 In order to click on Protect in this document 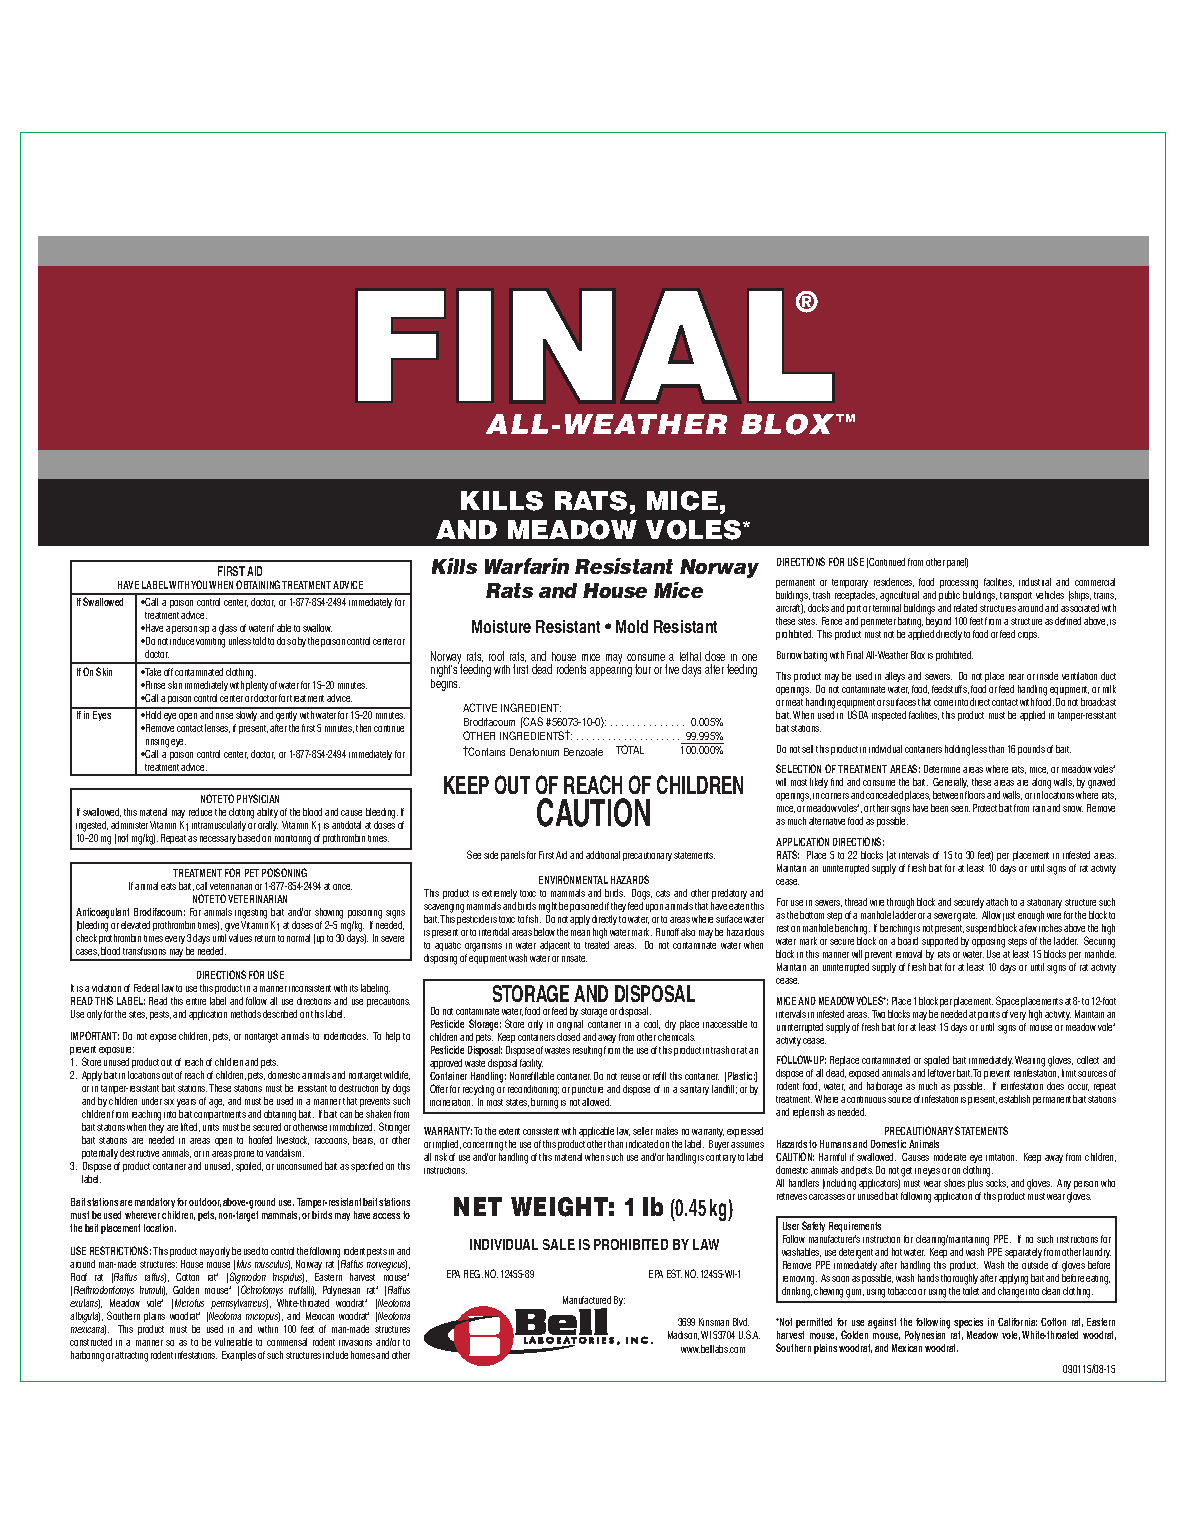, I will do `click(985, 808)`.
